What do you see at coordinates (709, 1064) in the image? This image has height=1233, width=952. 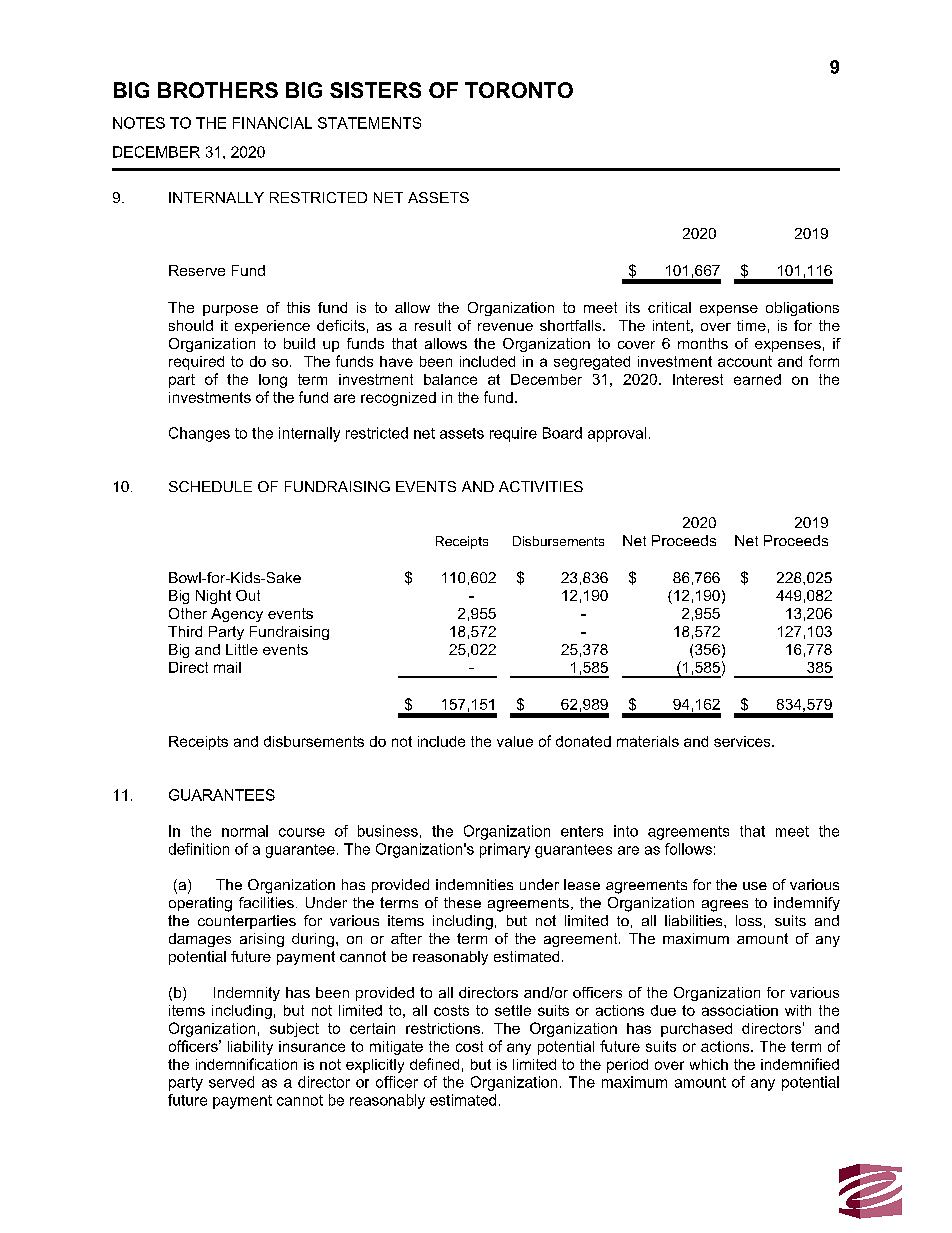 I see `which` at bounding box center [709, 1064].
